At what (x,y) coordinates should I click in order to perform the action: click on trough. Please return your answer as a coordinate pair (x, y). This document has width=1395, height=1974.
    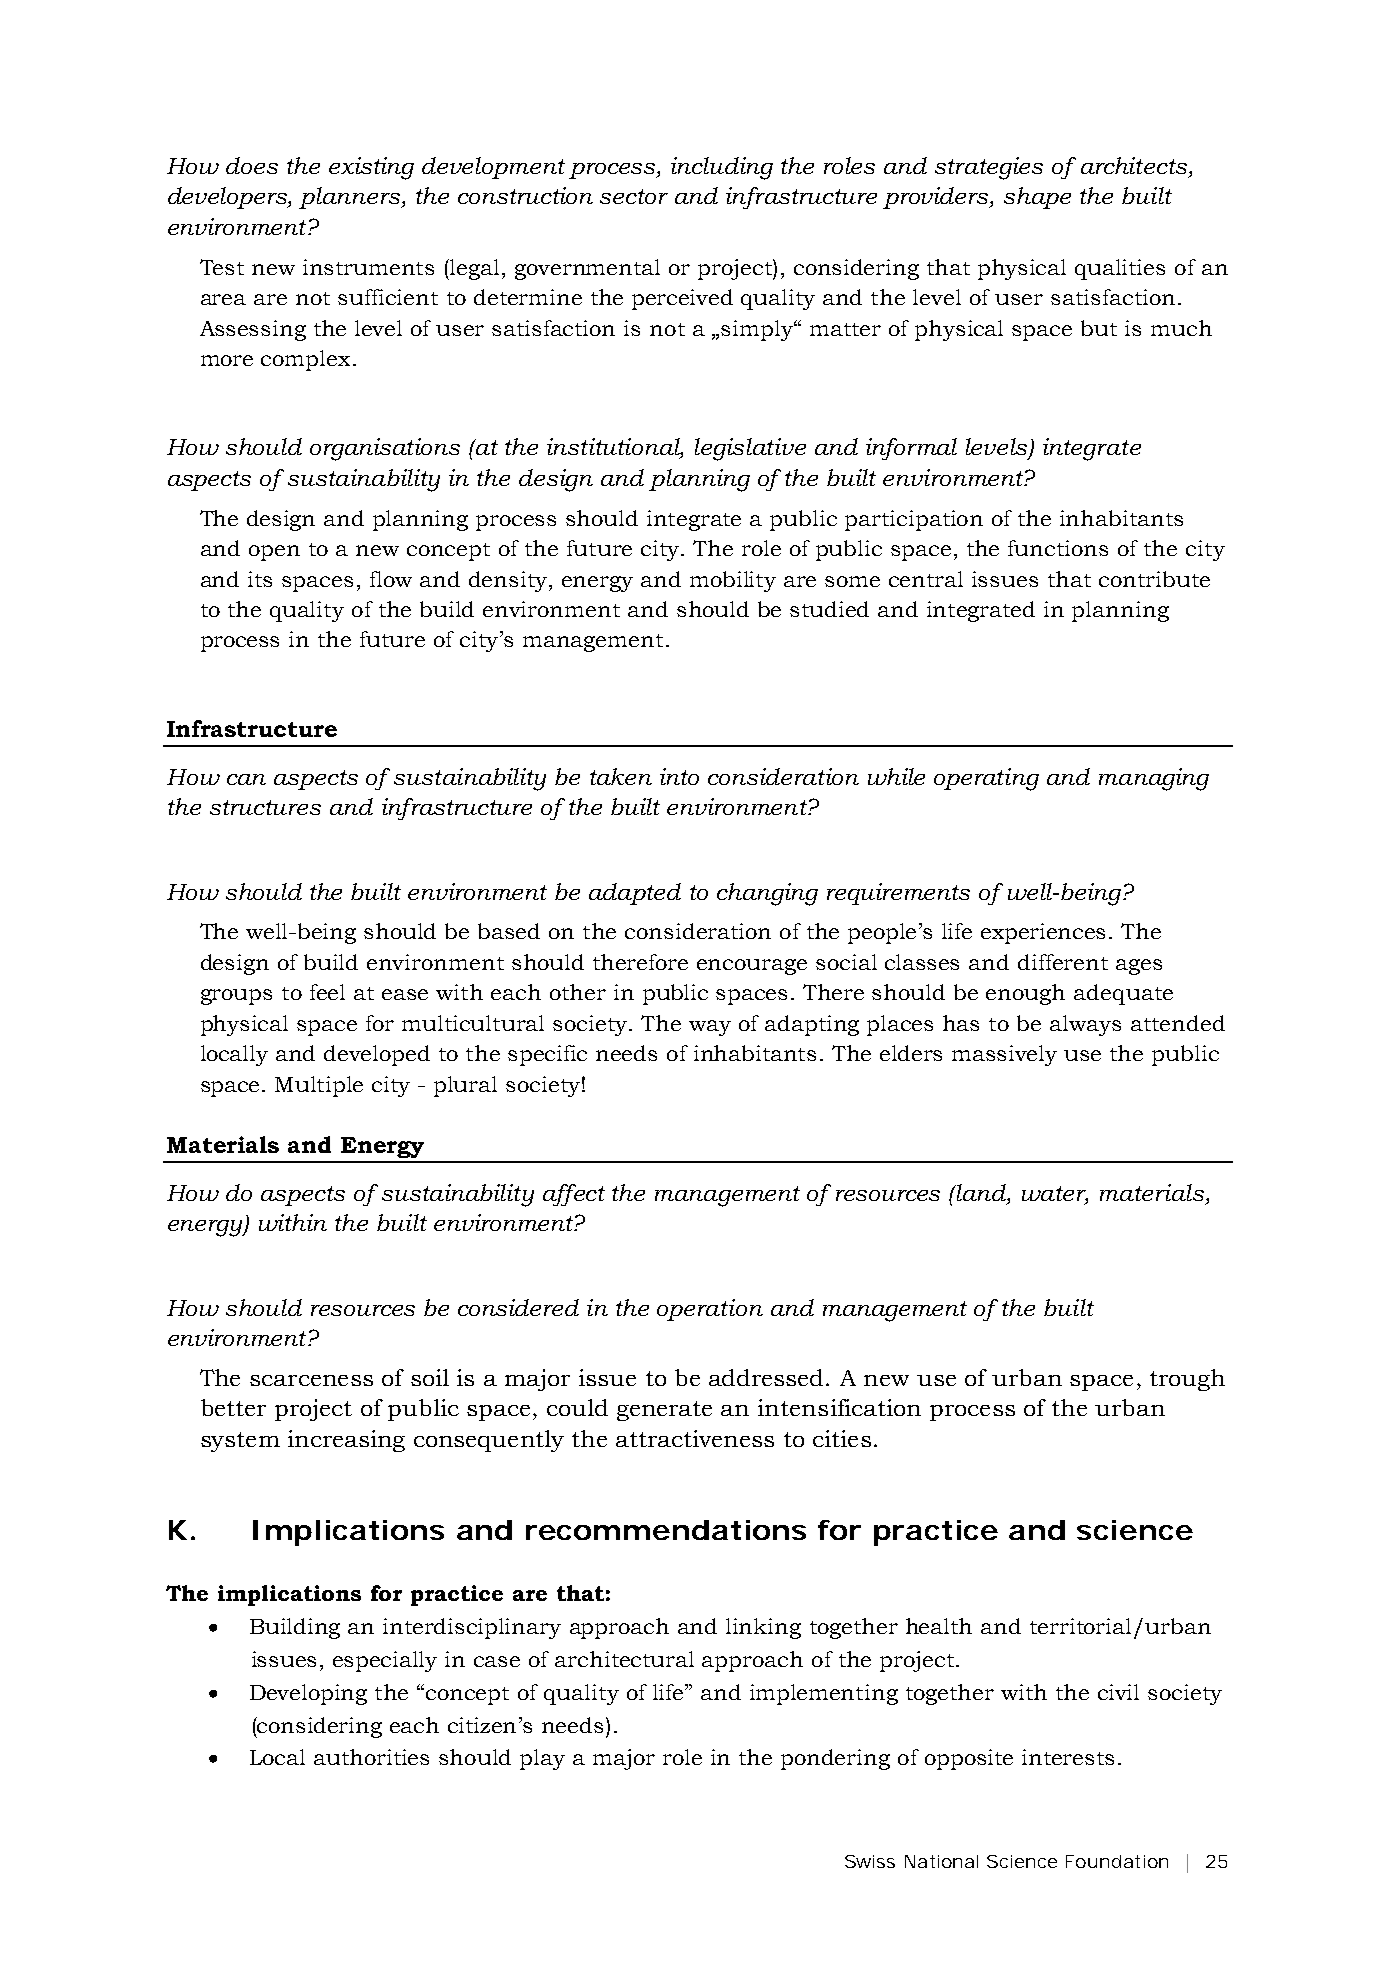
    Looking at the image, I should click on (1187, 1380).
